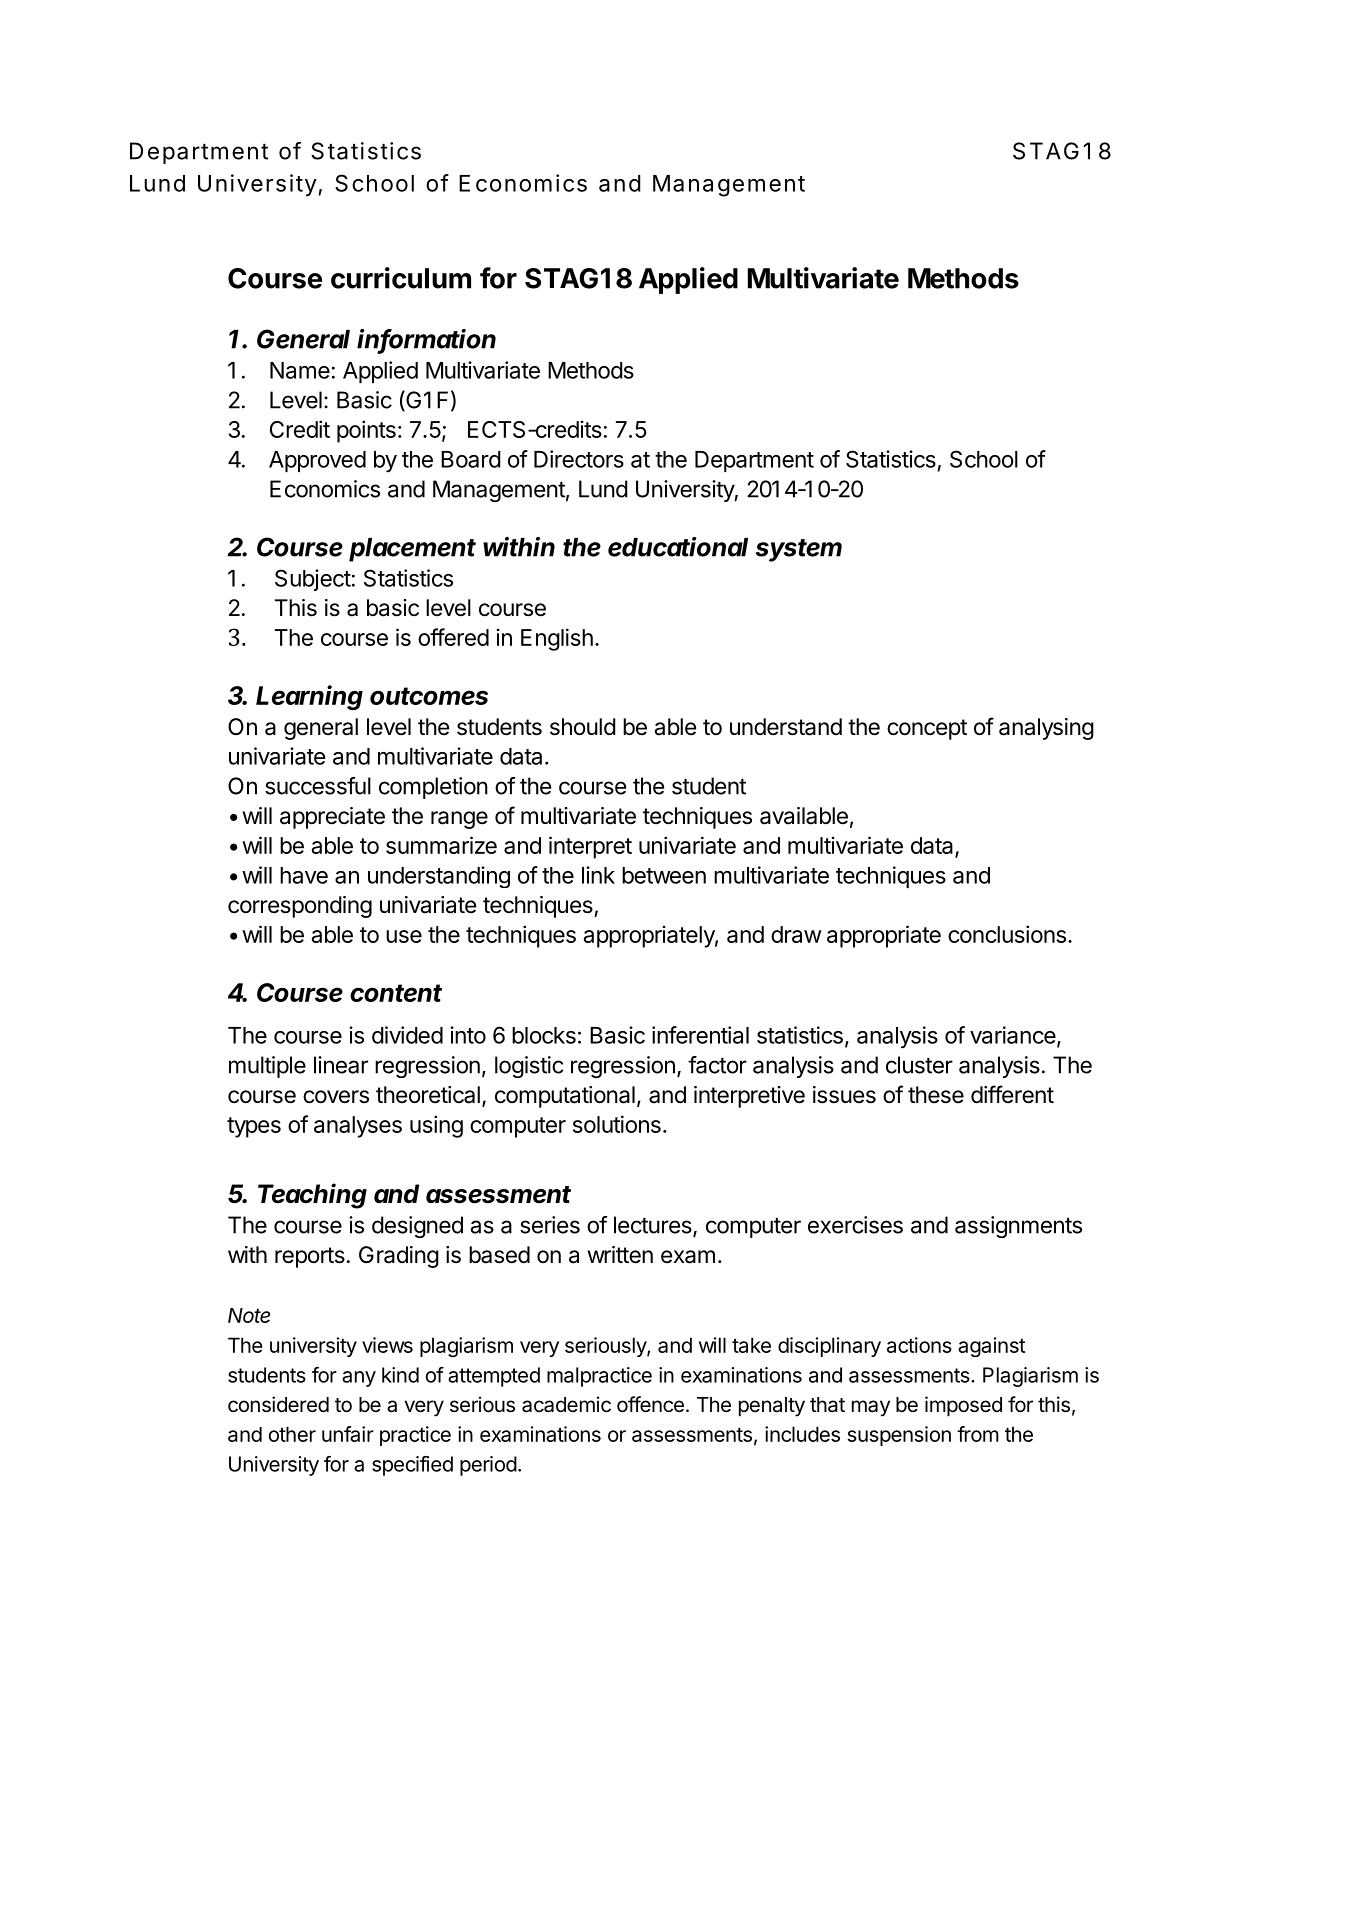  What do you see at coordinates (978, 1434) in the screenshot?
I see `from` at bounding box center [978, 1434].
